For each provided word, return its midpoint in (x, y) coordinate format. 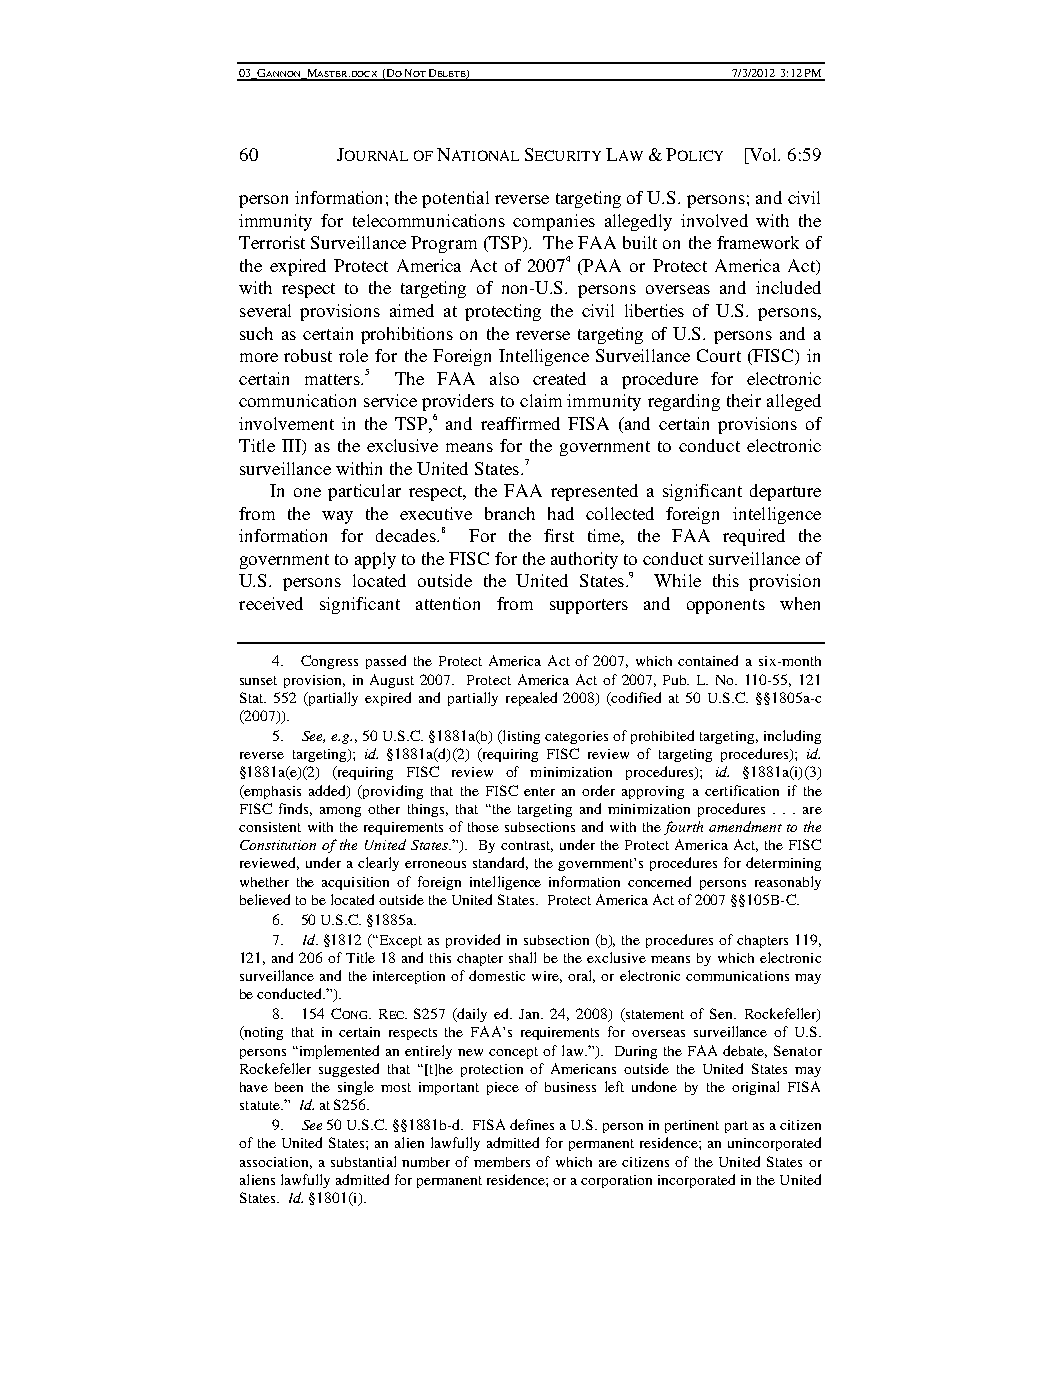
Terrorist (272, 242)
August (392, 681)
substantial (363, 1161)
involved (714, 220)
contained (708, 660)
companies (554, 222)
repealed (531, 699)
